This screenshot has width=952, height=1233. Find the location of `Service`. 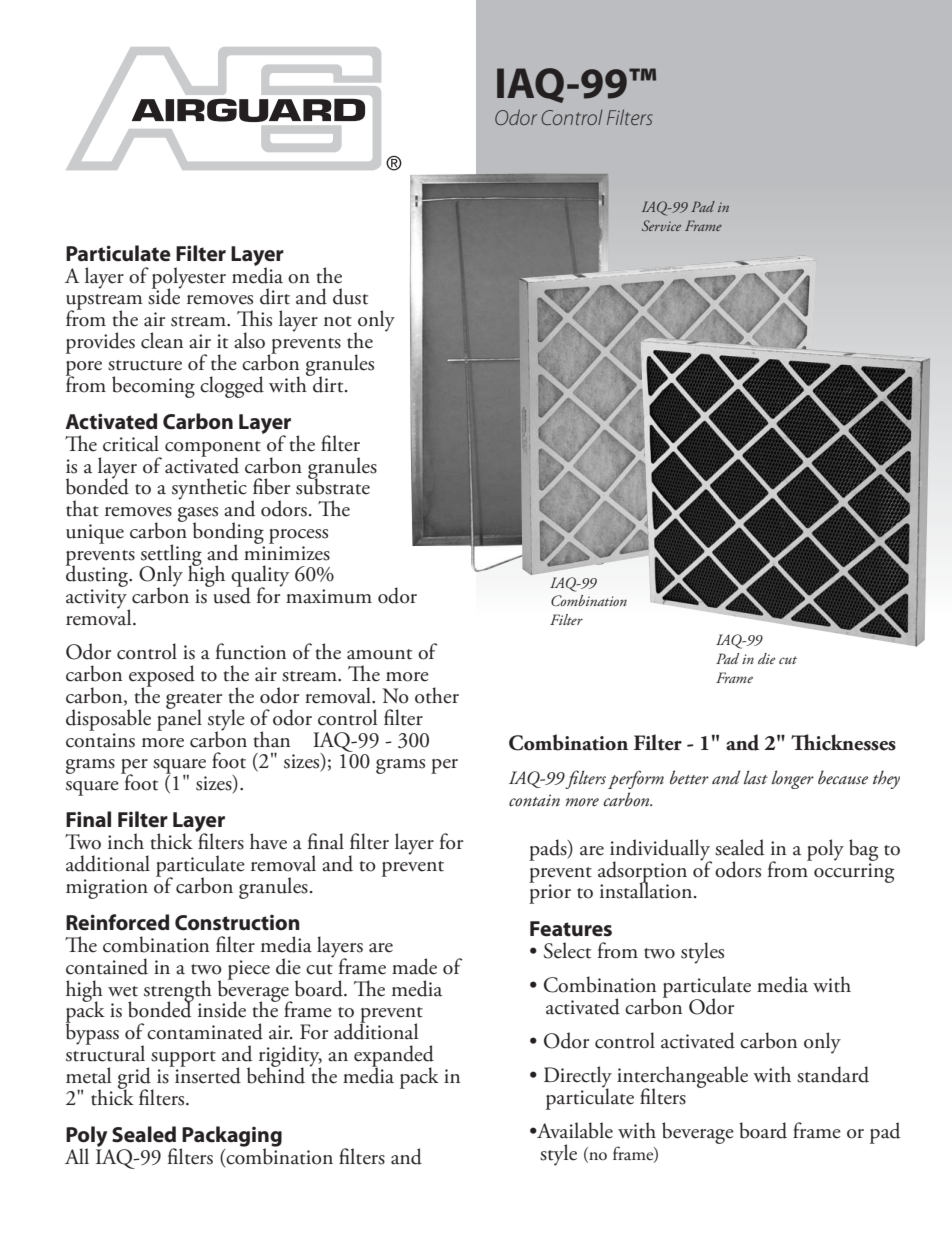

Service is located at coordinates (661, 225).
